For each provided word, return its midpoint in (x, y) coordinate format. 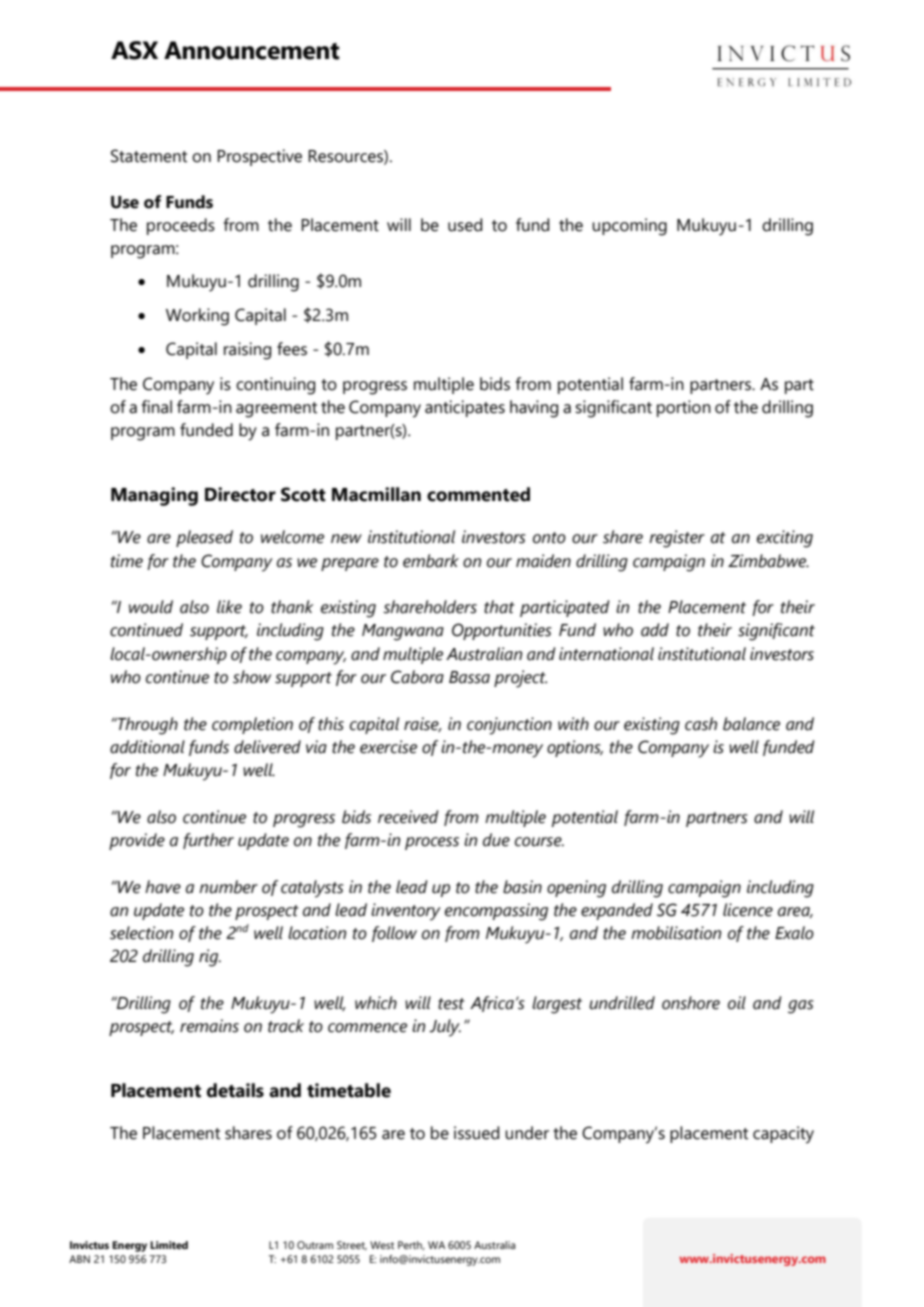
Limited (169, 1245)
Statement (149, 156)
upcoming (629, 227)
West (382, 1245)
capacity (783, 1135)
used (465, 225)
